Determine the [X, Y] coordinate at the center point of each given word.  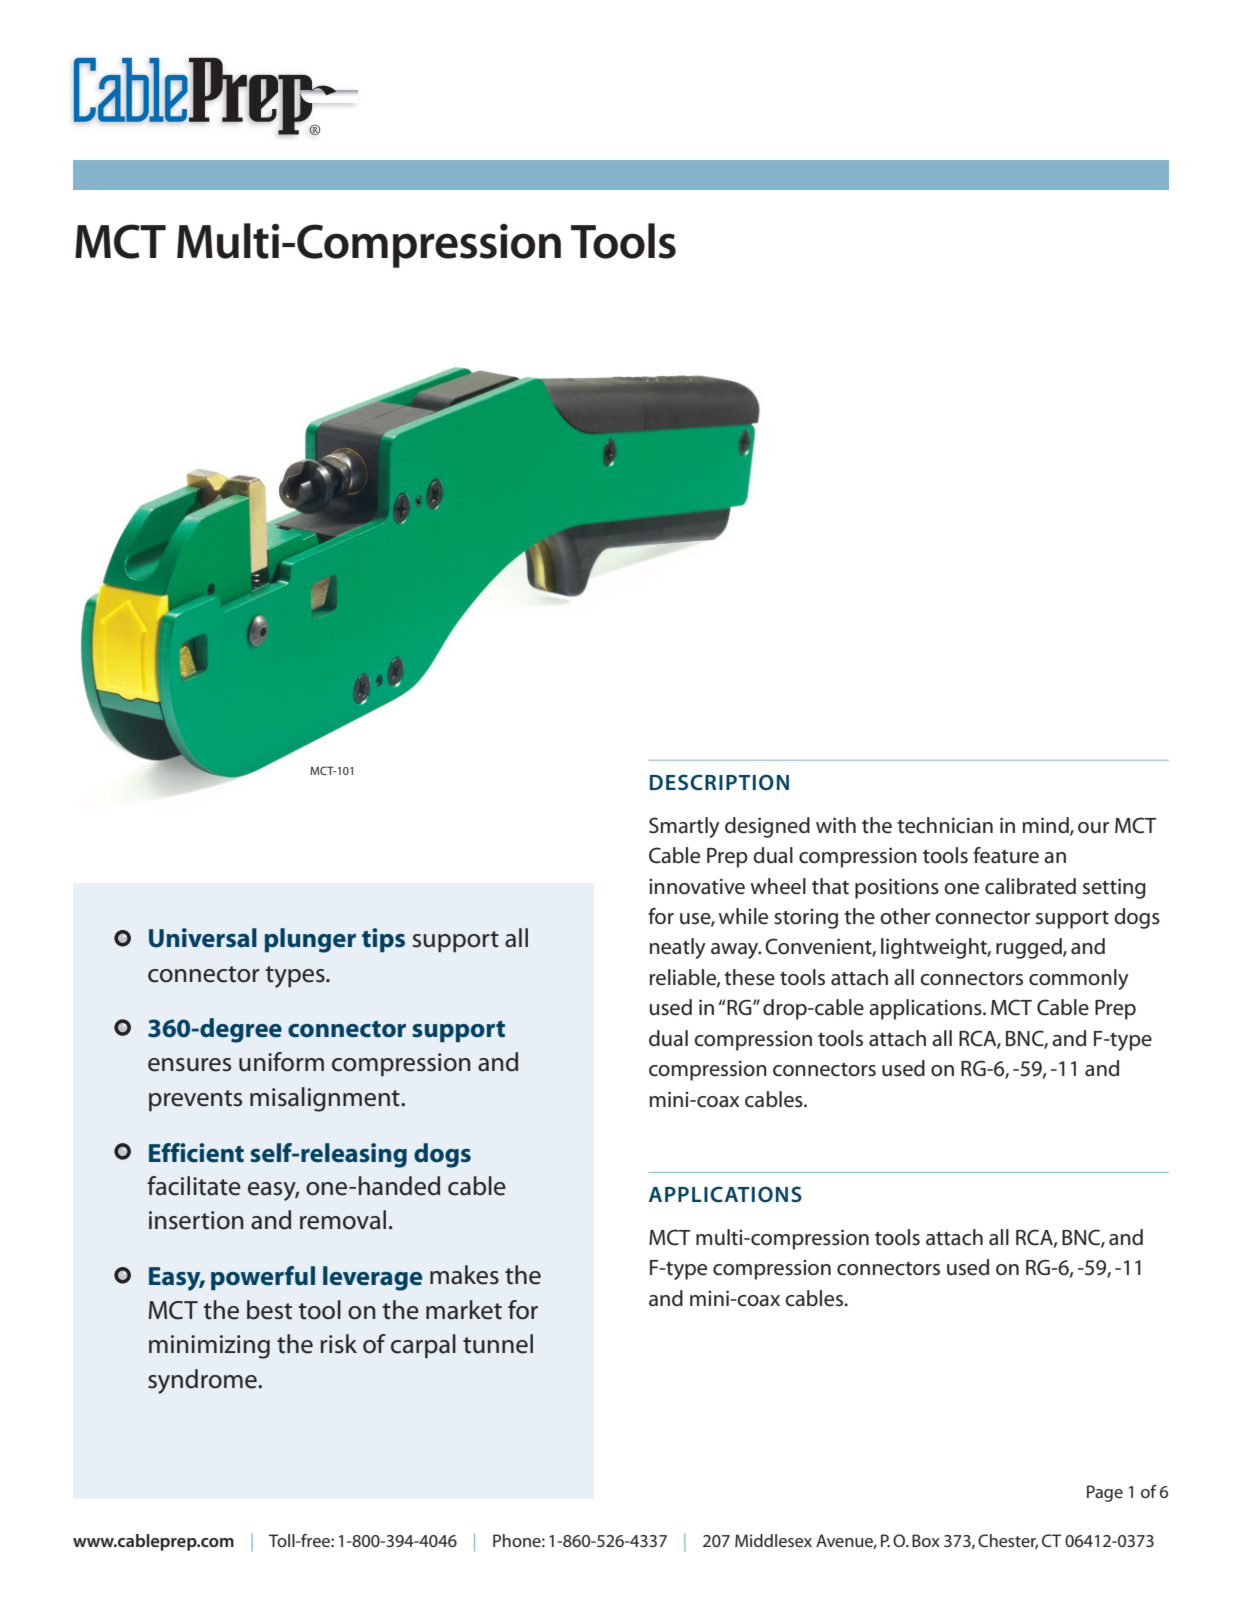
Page [1105, 1493]
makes [464, 1275]
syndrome [203, 1381]
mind [1047, 826]
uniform [281, 1062]
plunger [310, 940]
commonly [1079, 979]
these [749, 977]
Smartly [684, 827]
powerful [263, 1278]
